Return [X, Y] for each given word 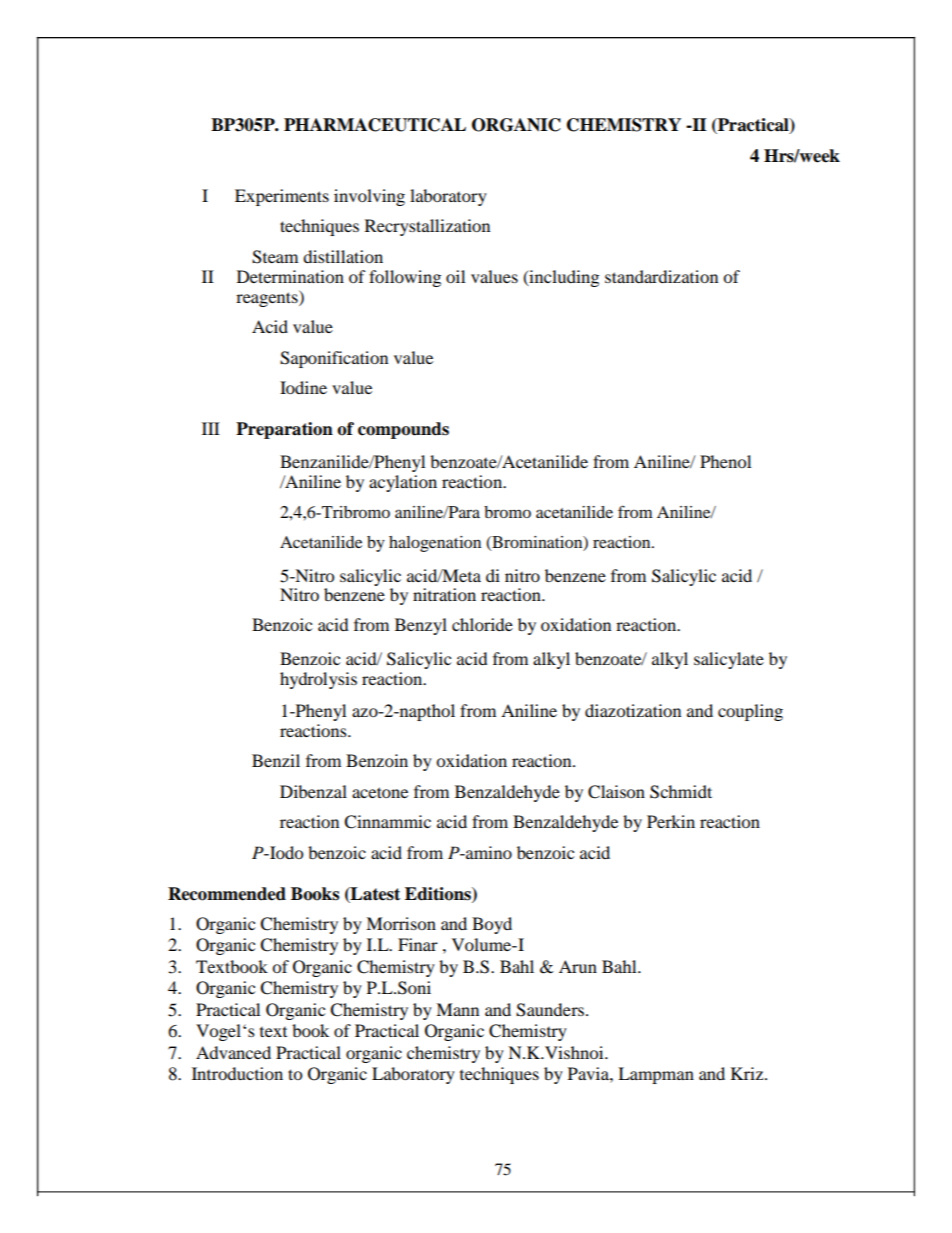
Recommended [227, 894]
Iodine [303, 387]
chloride [482, 624]
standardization [661, 276]
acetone [380, 792]
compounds [403, 430]
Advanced [233, 1052]
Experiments [282, 197]
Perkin [671, 821]
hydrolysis [318, 680]
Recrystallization [427, 227]
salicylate [729, 660]
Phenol [725, 461]
